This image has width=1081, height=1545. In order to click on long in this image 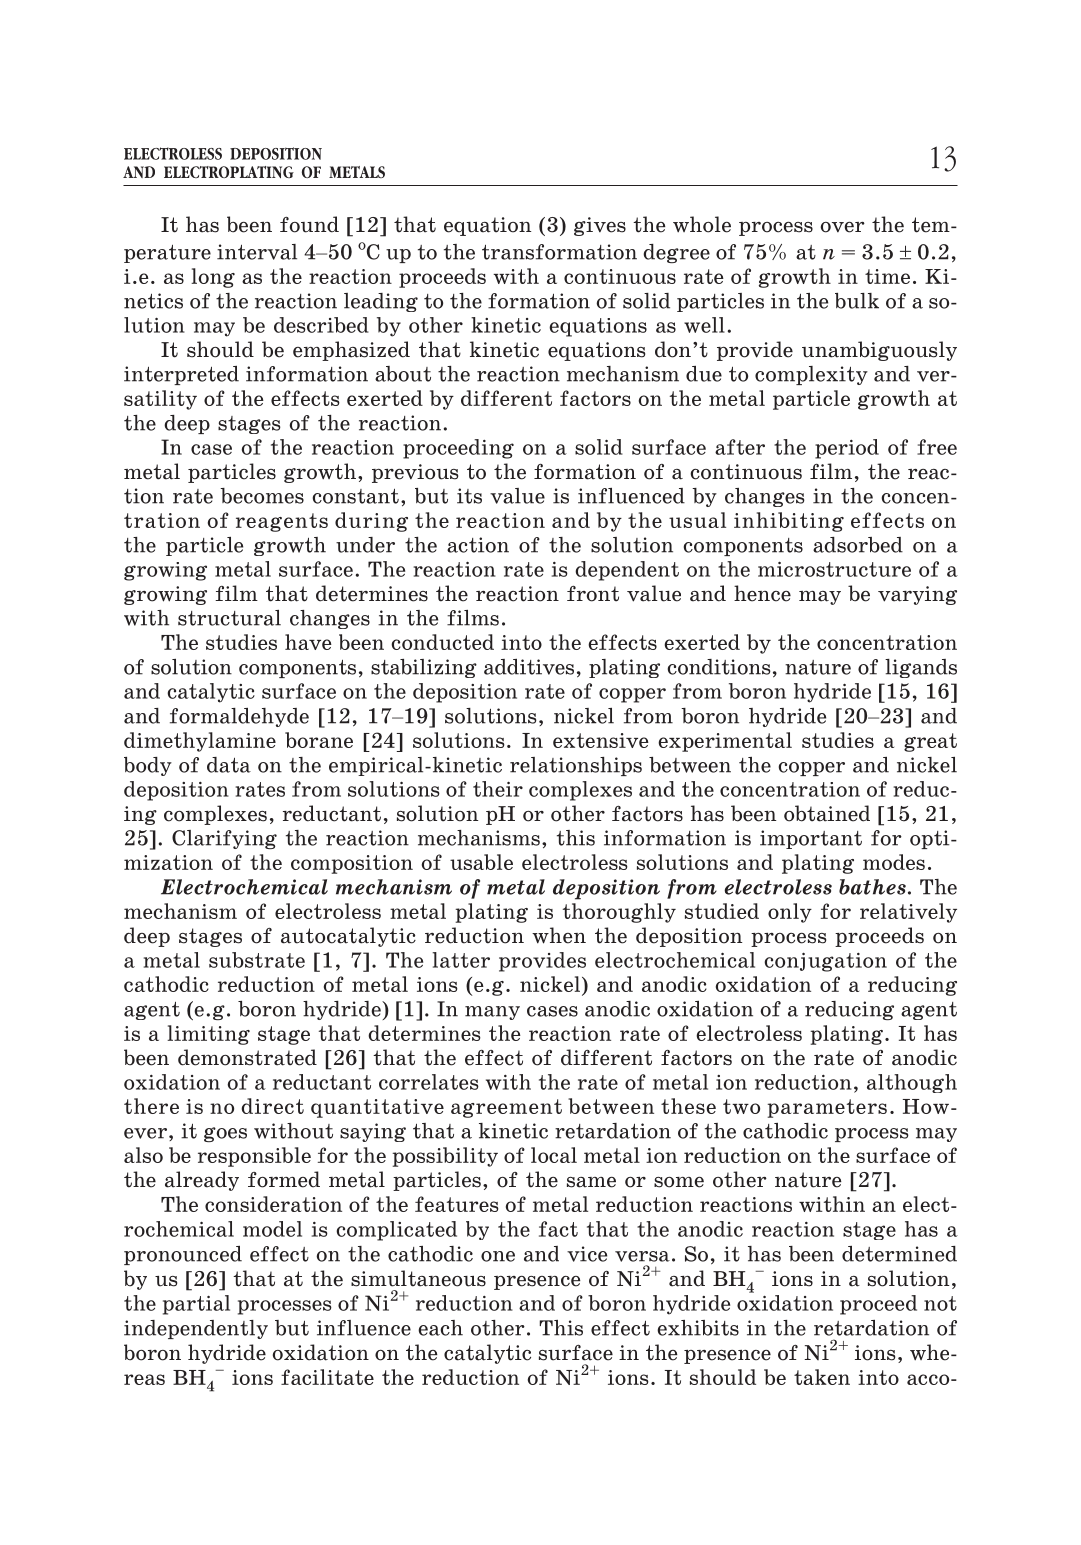, I will do `click(213, 278)`.
